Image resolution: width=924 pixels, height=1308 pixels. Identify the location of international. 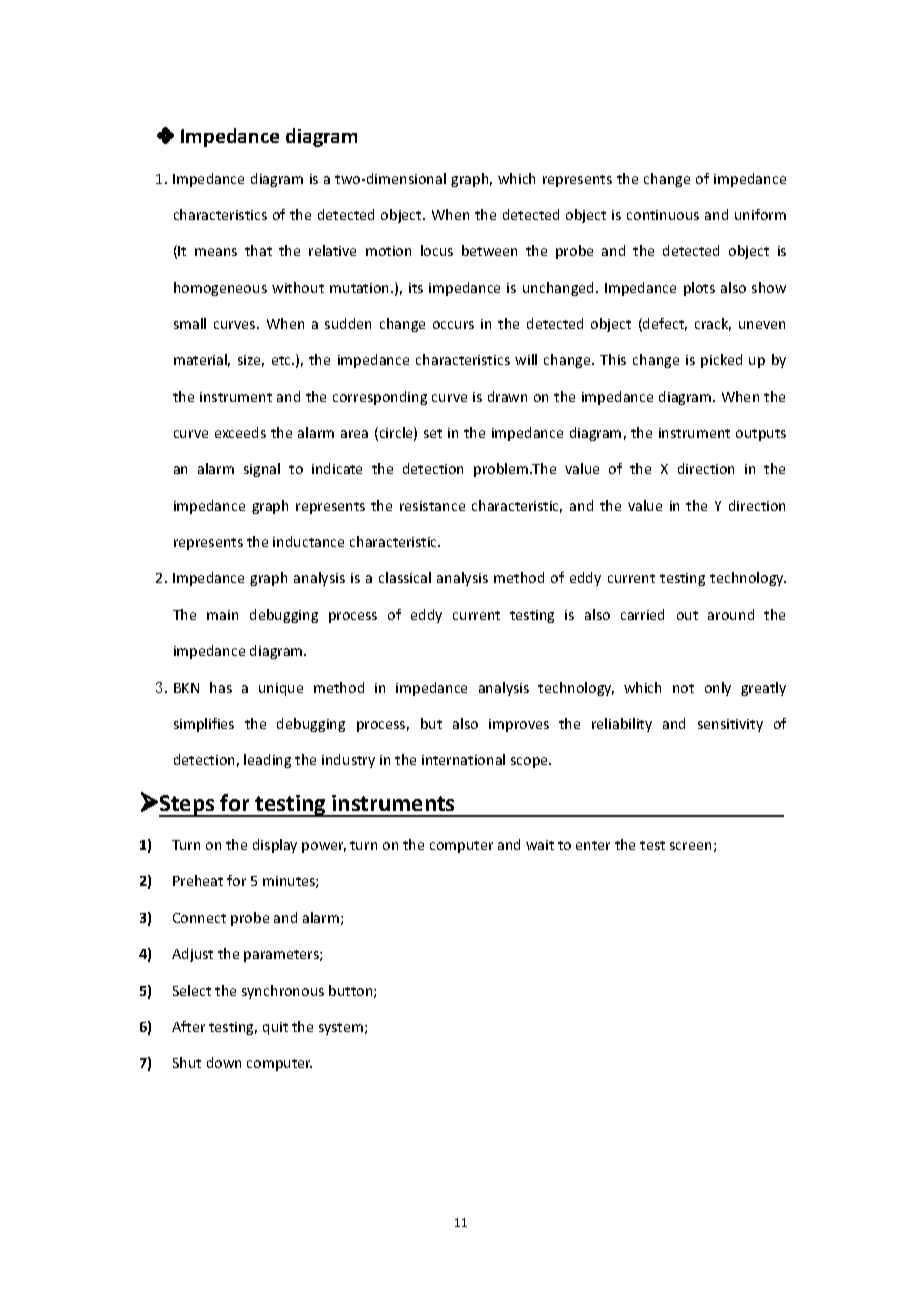
(463, 759).
